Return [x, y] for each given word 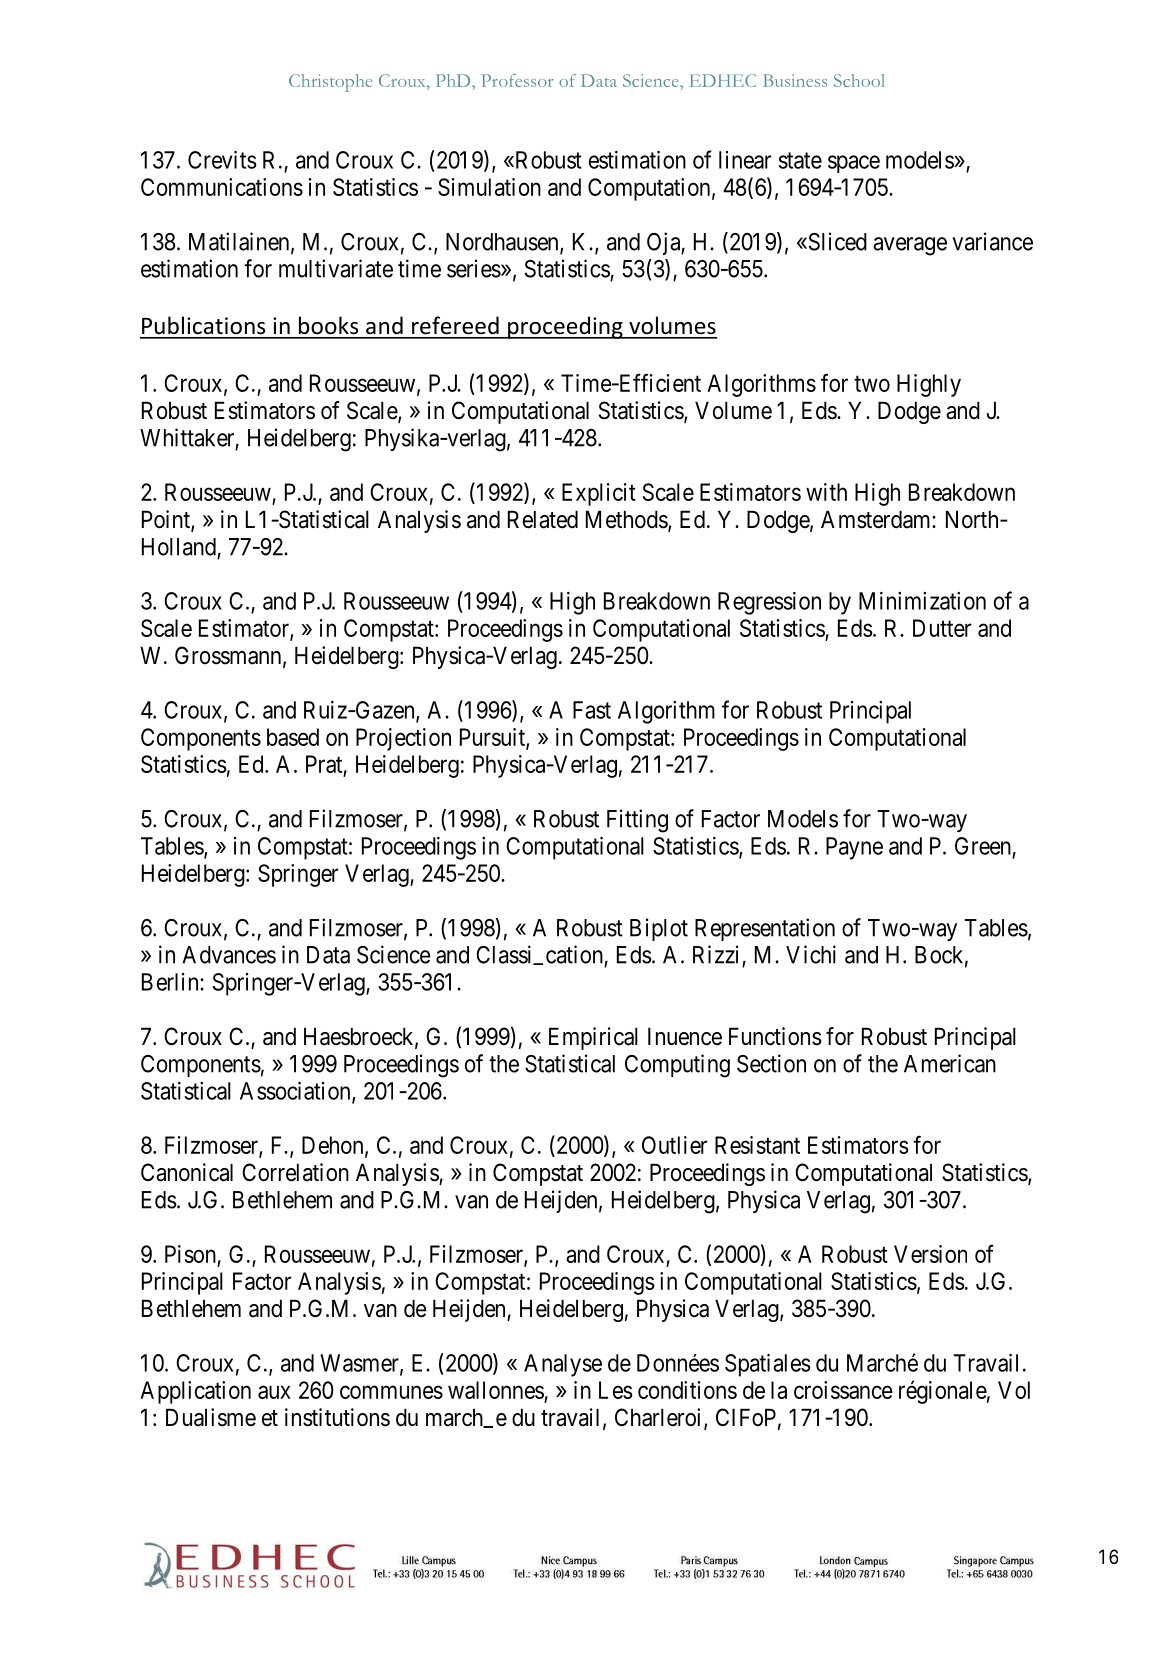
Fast [592, 710]
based [293, 737]
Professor [517, 80]
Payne [854, 848]
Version [930, 1254]
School [859, 80]
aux [274, 1392]
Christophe [330, 83]
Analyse [563, 1365]
